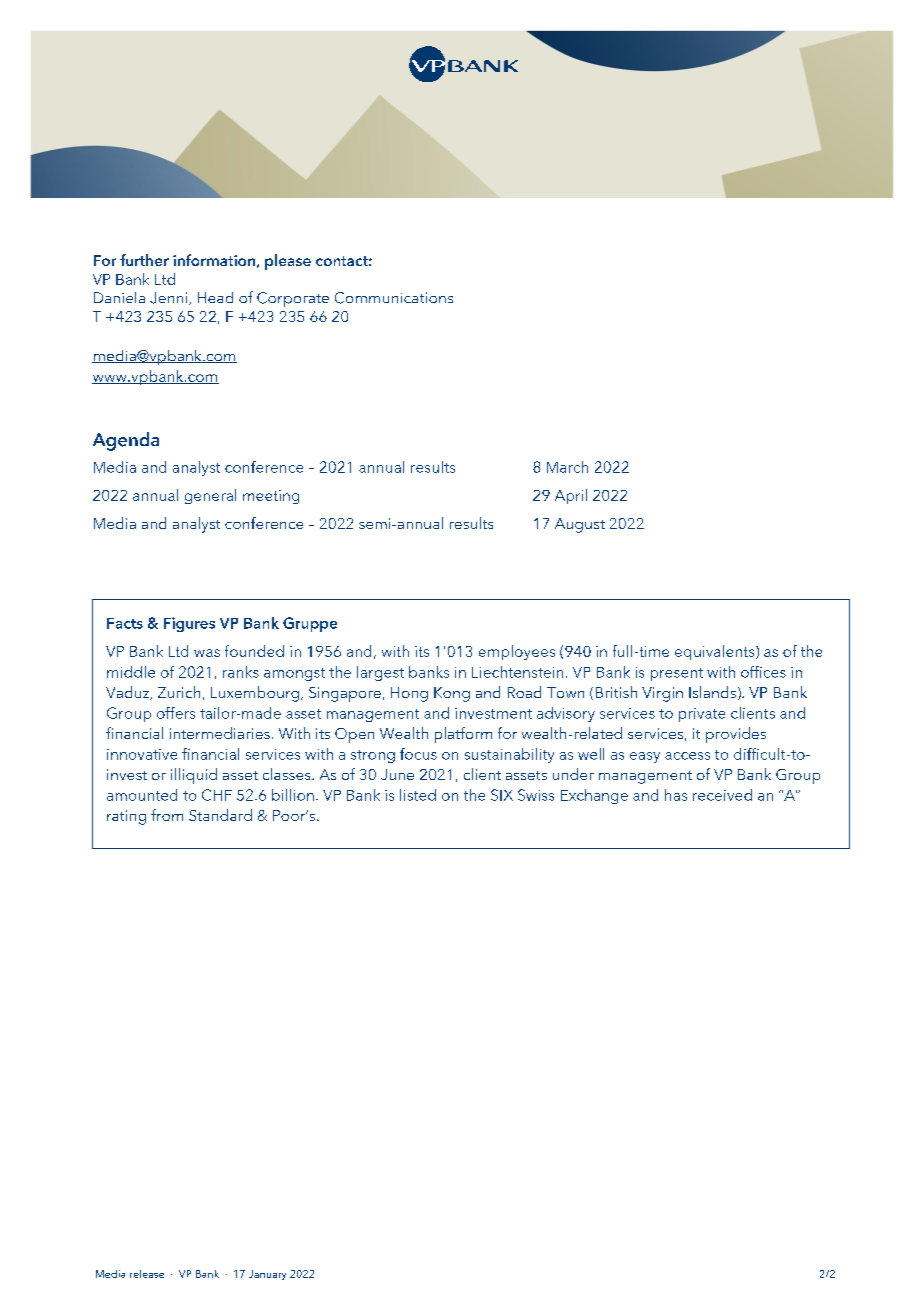 The image size is (924, 1308). What do you see at coordinates (567, 467) in the image?
I see `March` at bounding box center [567, 467].
